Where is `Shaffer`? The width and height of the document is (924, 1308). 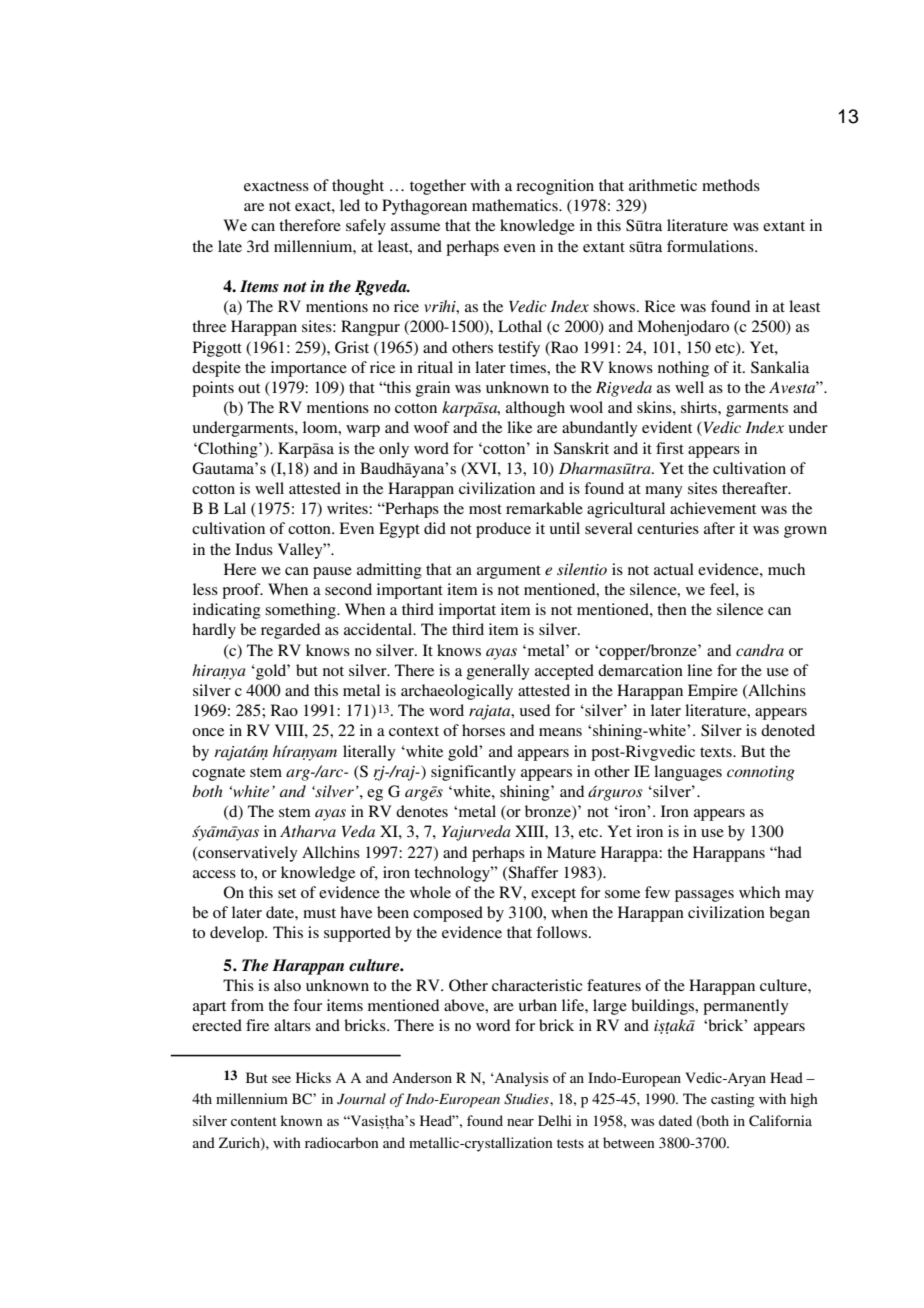 Shaffer is located at coordinates (532, 873).
